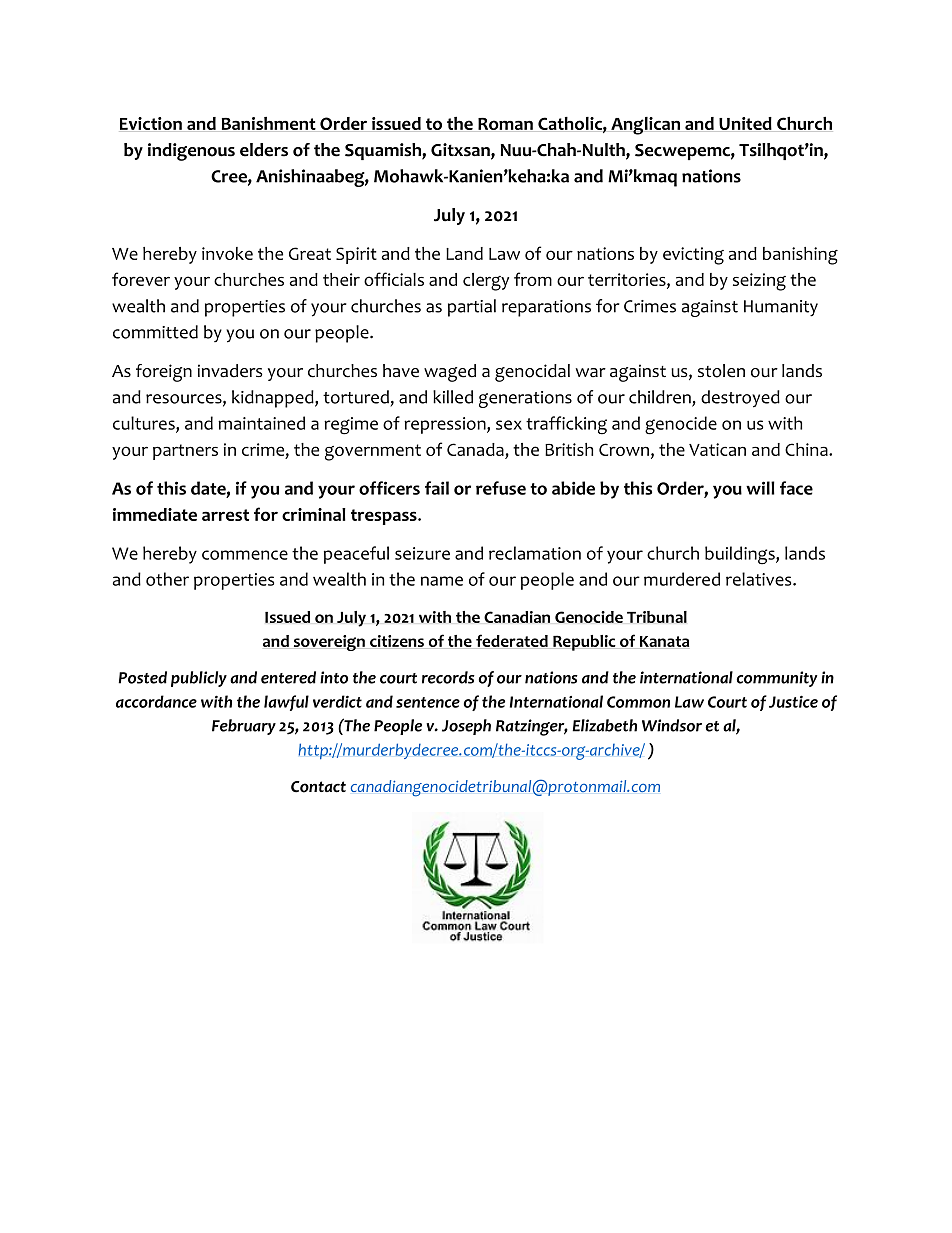 The width and height of the screenshot is (952, 1233). Describe the element at coordinates (740, 399) in the screenshot. I see `destroyed` at that location.
